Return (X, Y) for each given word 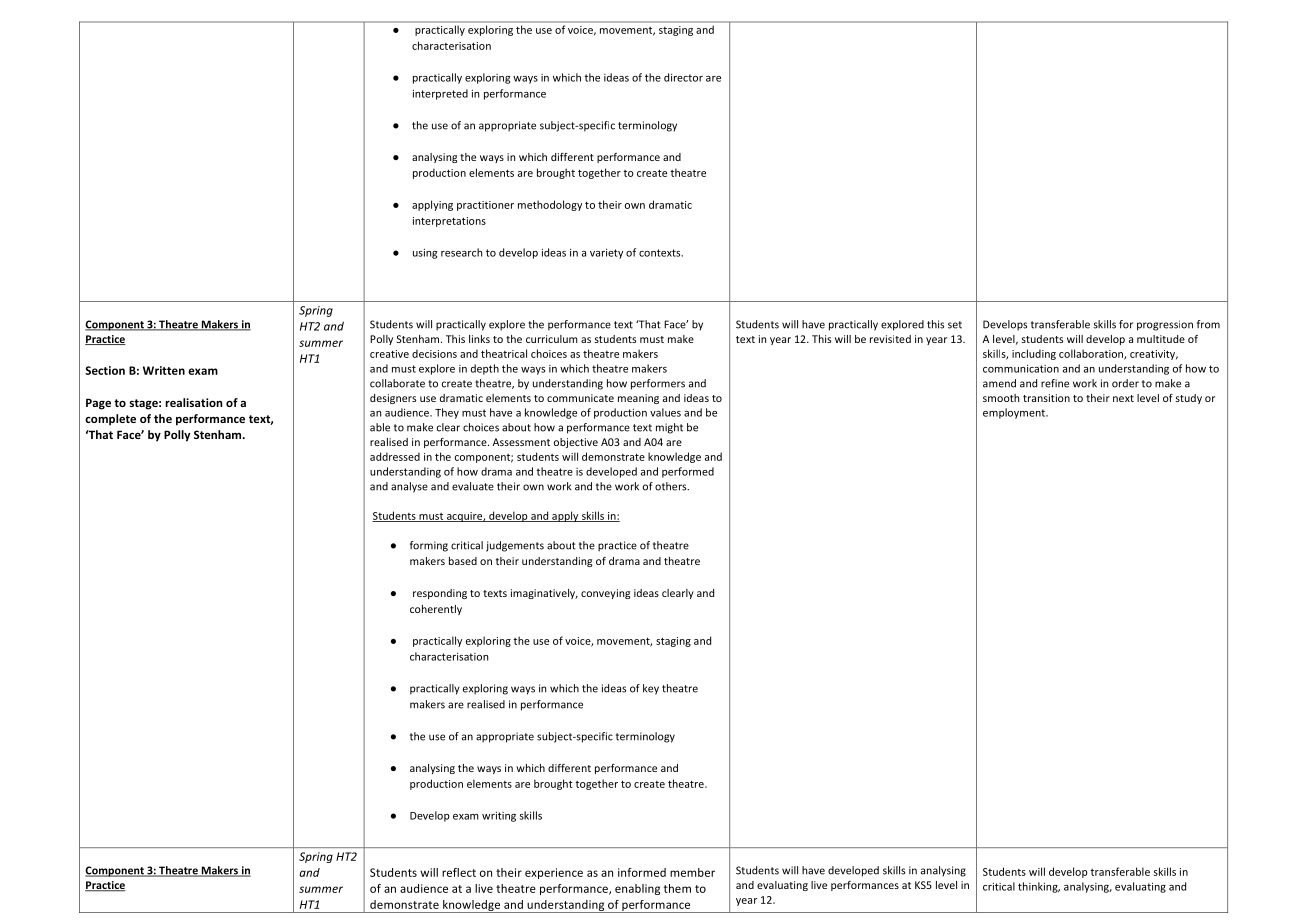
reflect (459, 872)
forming (429, 546)
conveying (605, 594)
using (425, 253)
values (665, 412)
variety (606, 253)
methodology (550, 205)
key (651, 689)
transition (1046, 398)
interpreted (440, 94)
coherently (436, 610)
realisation (194, 402)
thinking (1039, 887)
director (683, 77)
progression (1165, 325)
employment (1015, 413)
